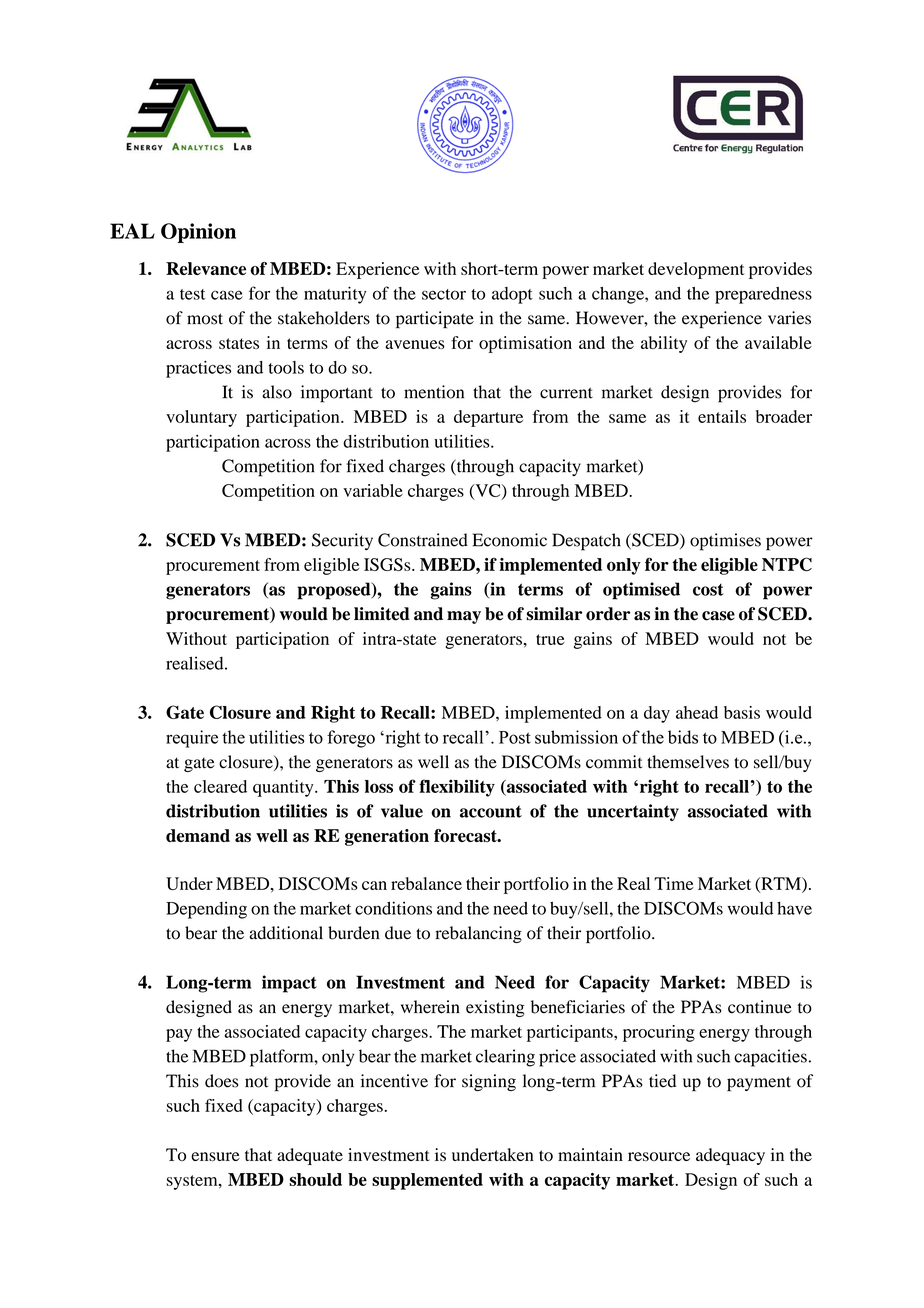  What do you see at coordinates (742, 712) in the image?
I see `basis` at bounding box center [742, 712].
